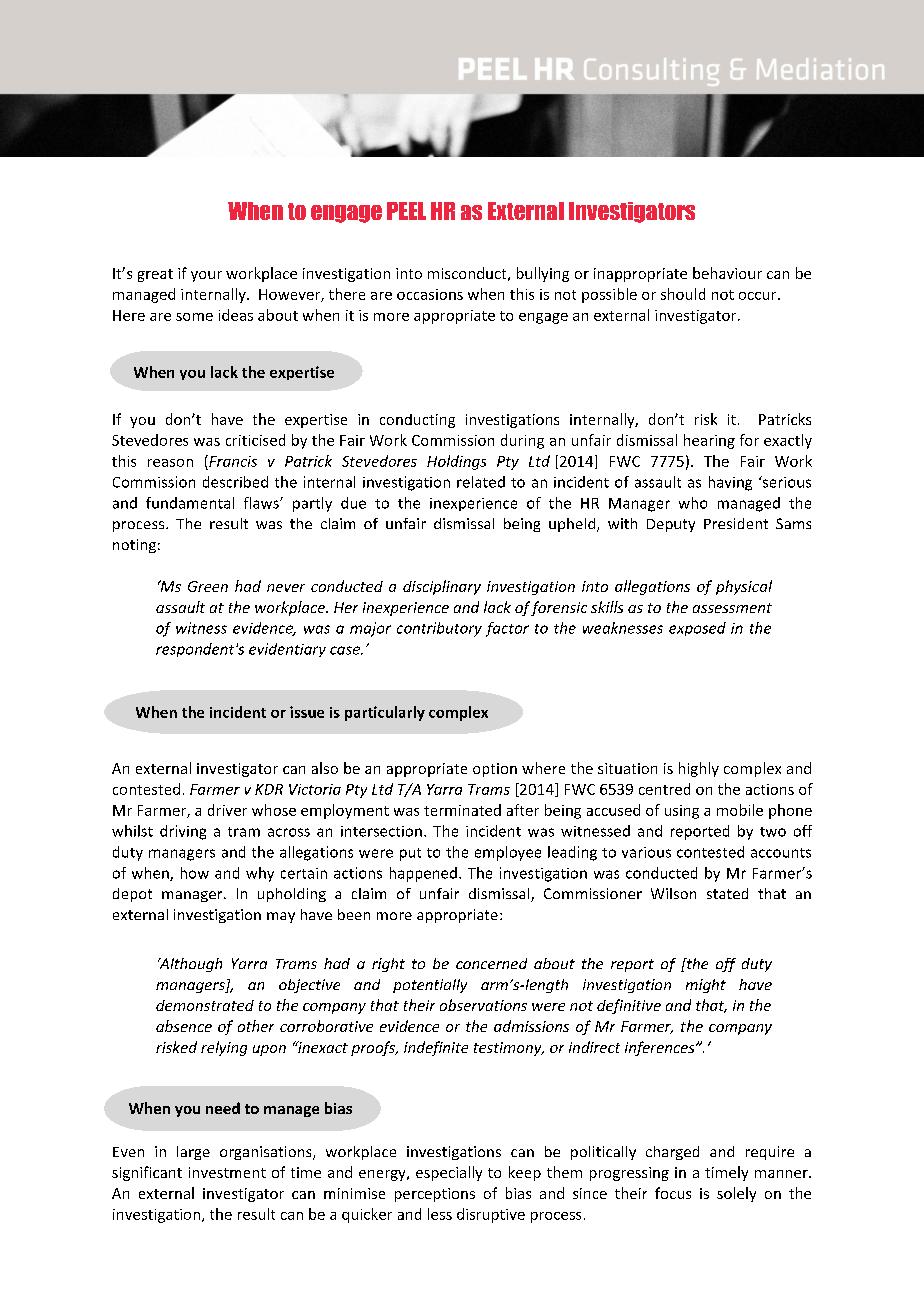 The height and width of the screenshot is (1308, 924). Describe the element at coordinates (206, 276) in the screenshot. I see `your` at that location.
